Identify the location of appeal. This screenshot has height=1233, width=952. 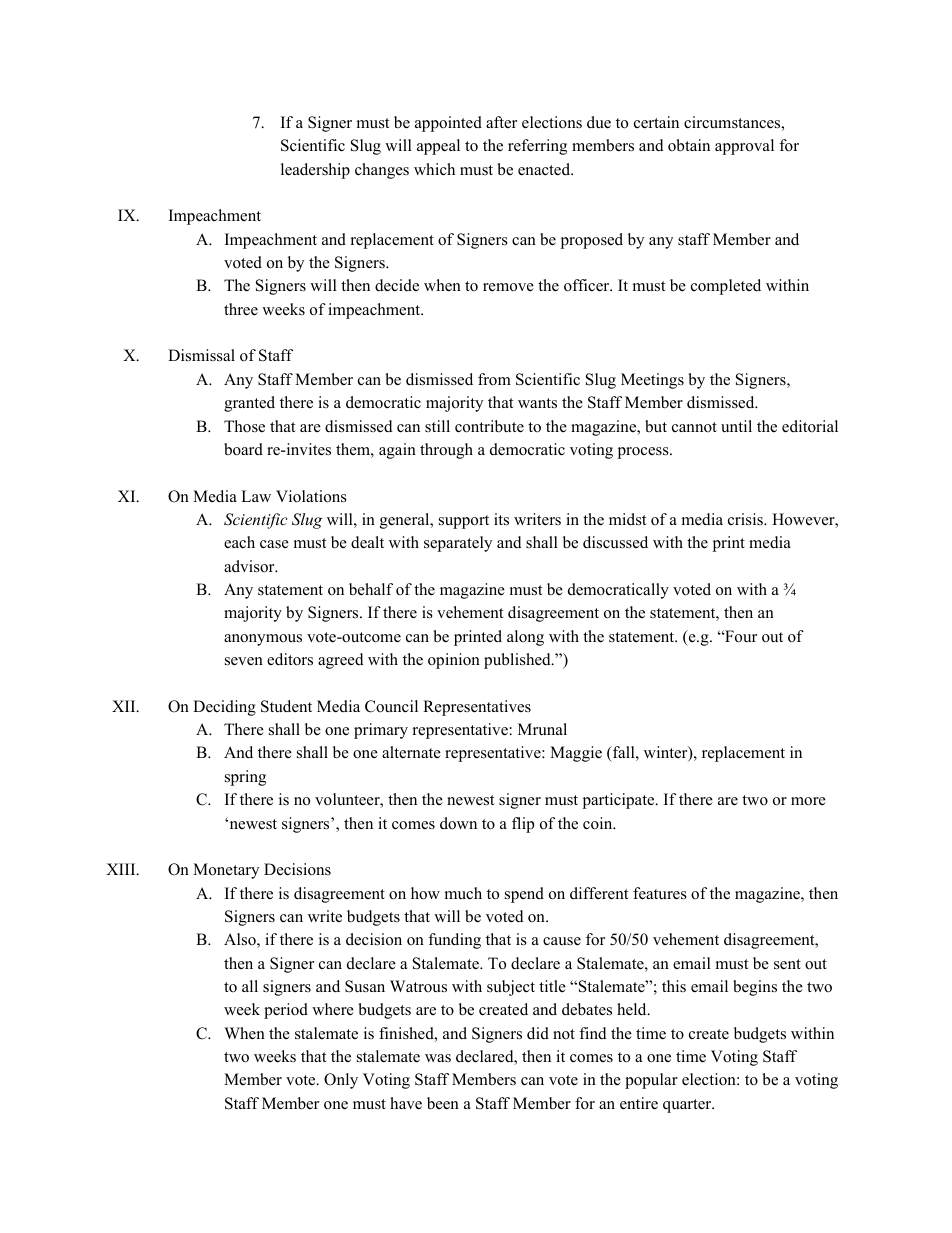
(438, 147).
